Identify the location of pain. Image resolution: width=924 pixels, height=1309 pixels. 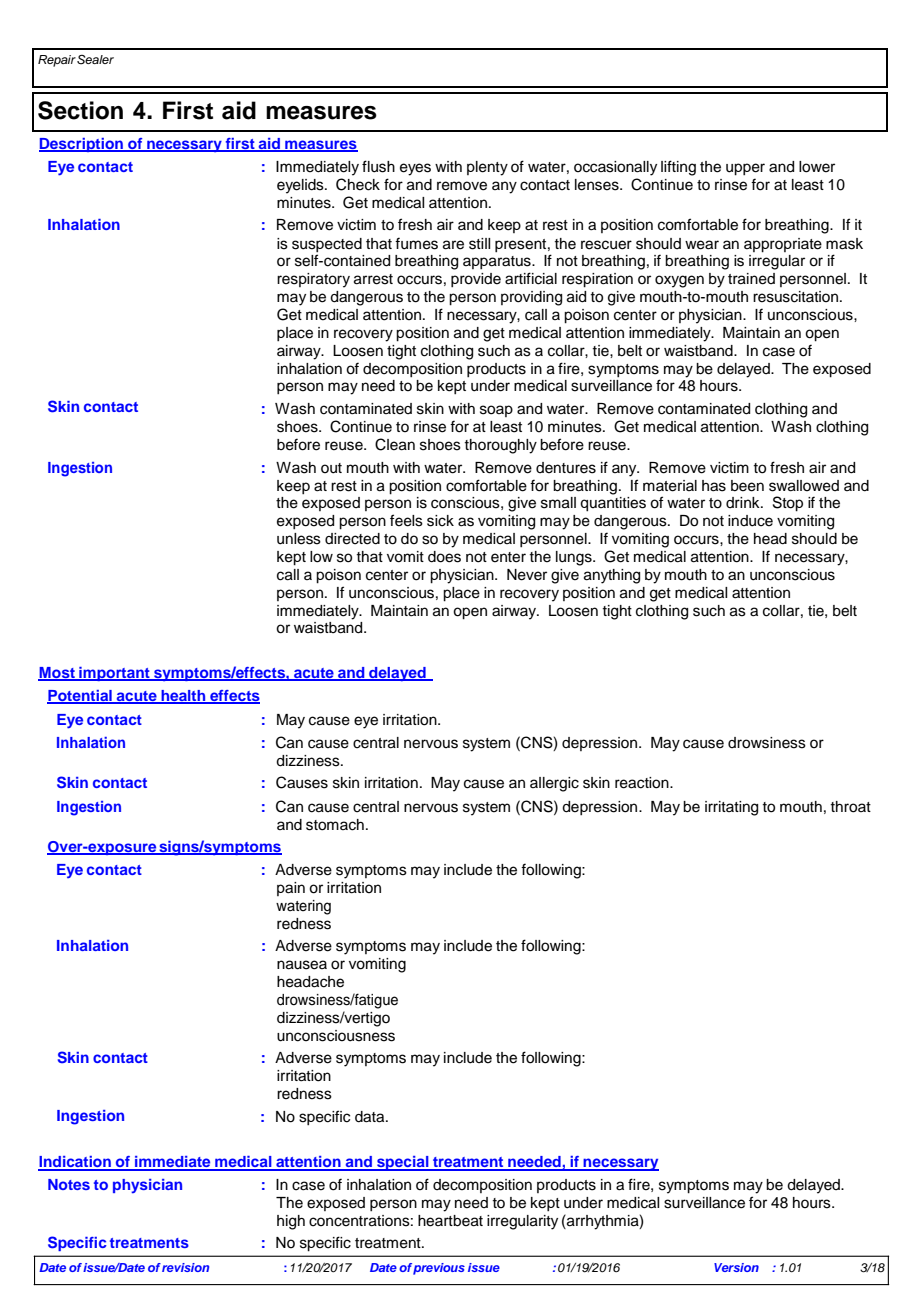
(291, 889).
